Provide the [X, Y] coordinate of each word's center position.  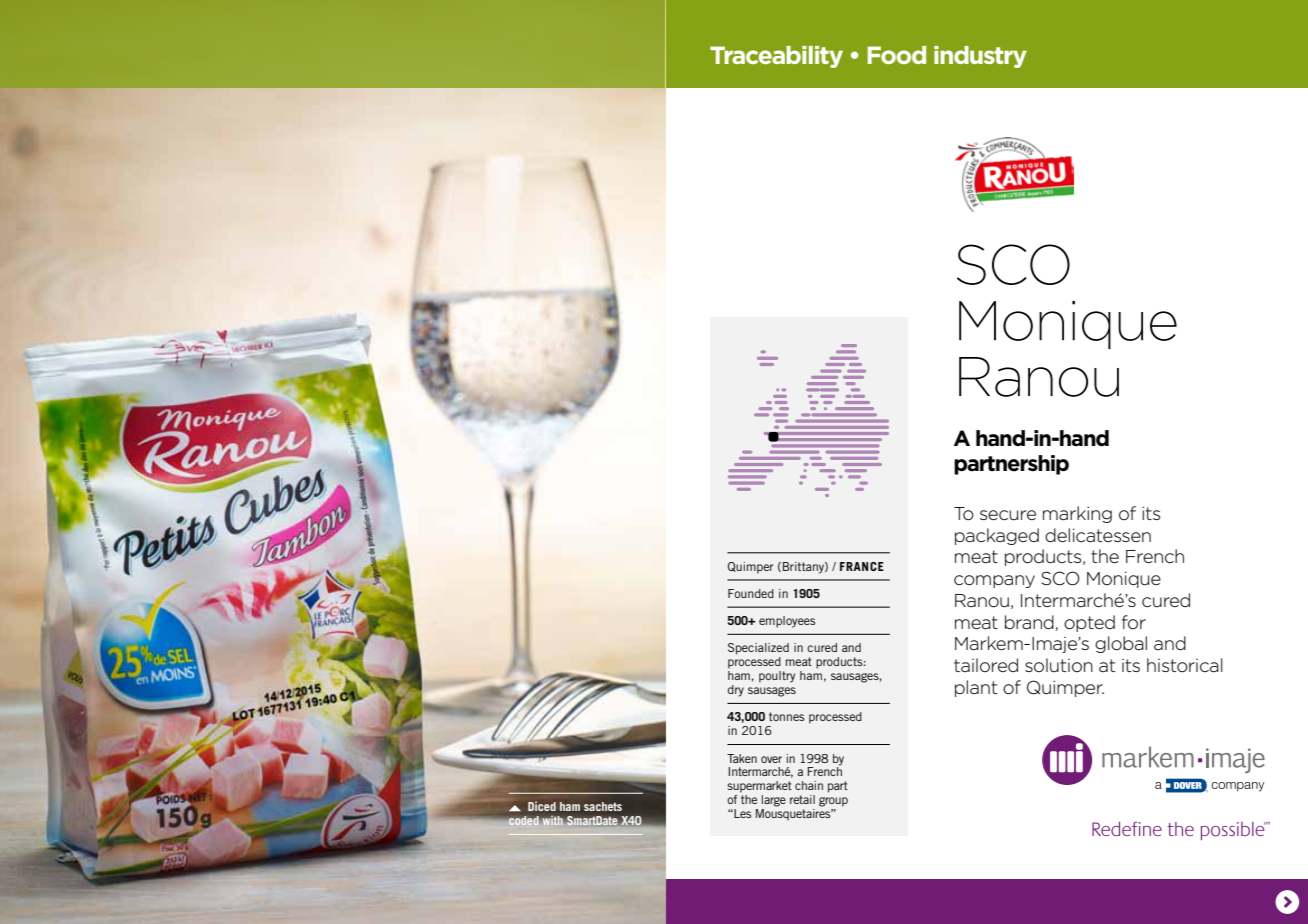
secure [1008, 515]
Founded [751, 593]
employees [787, 622]
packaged [997, 536]
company [994, 581]
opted [1089, 623]
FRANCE [862, 566]
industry [980, 57]
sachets [603, 806]
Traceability [776, 57]
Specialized [758, 649]
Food [897, 55]
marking [1077, 514]
